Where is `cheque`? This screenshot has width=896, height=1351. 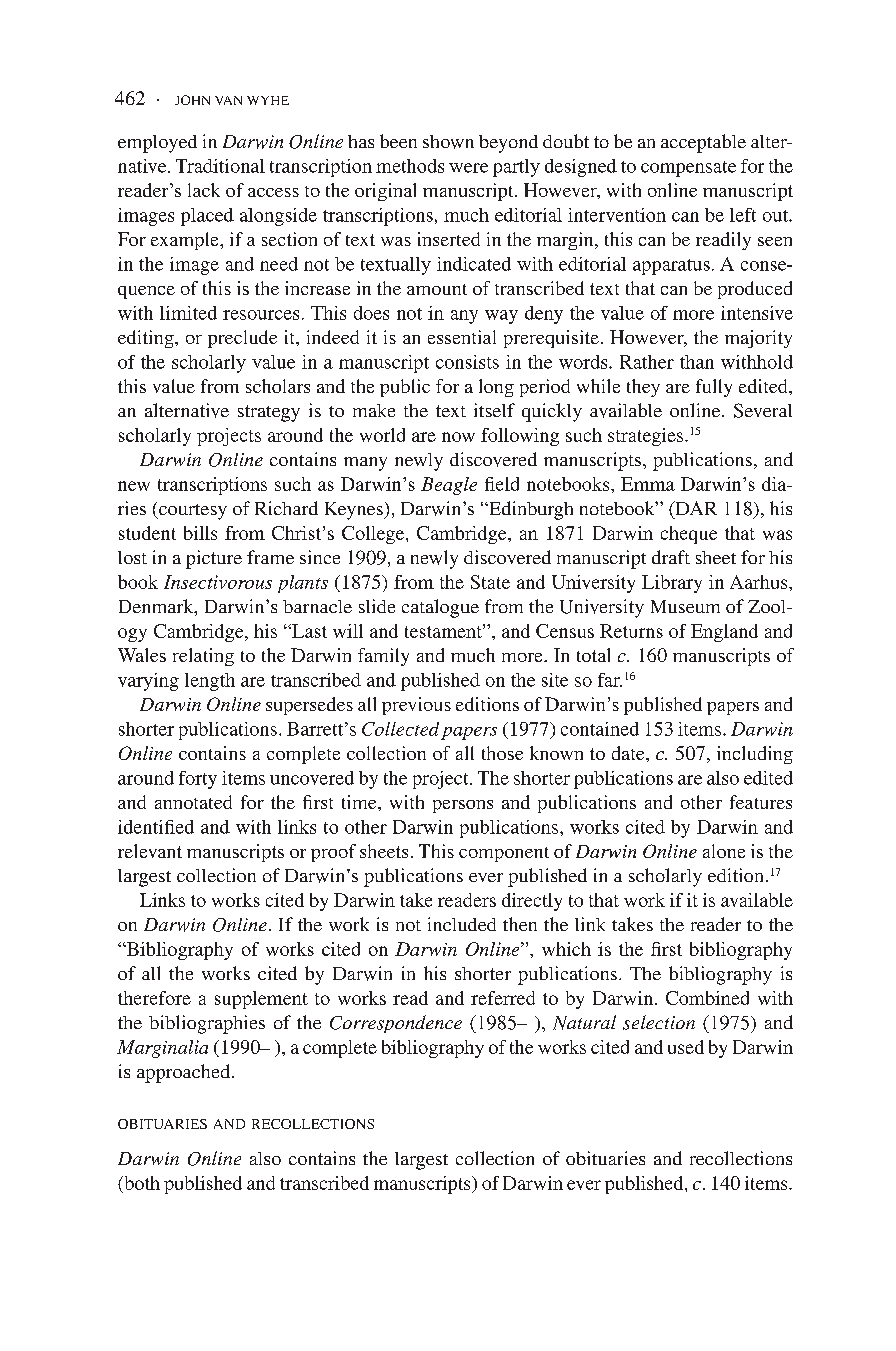 cheque is located at coordinates (689, 535).
